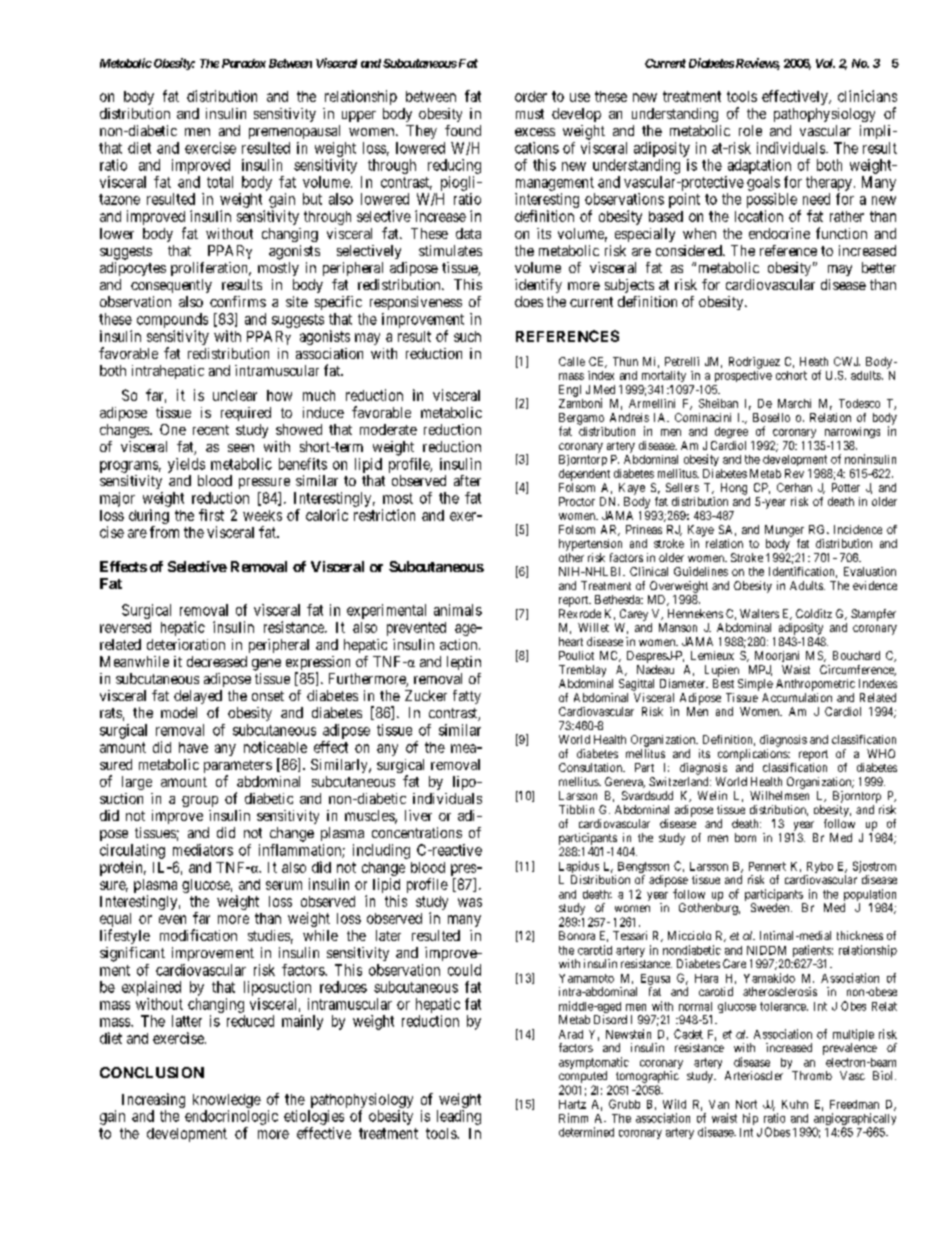 This screenshot has height=1233, width=952. I want to click on such, so click(467, 336).
